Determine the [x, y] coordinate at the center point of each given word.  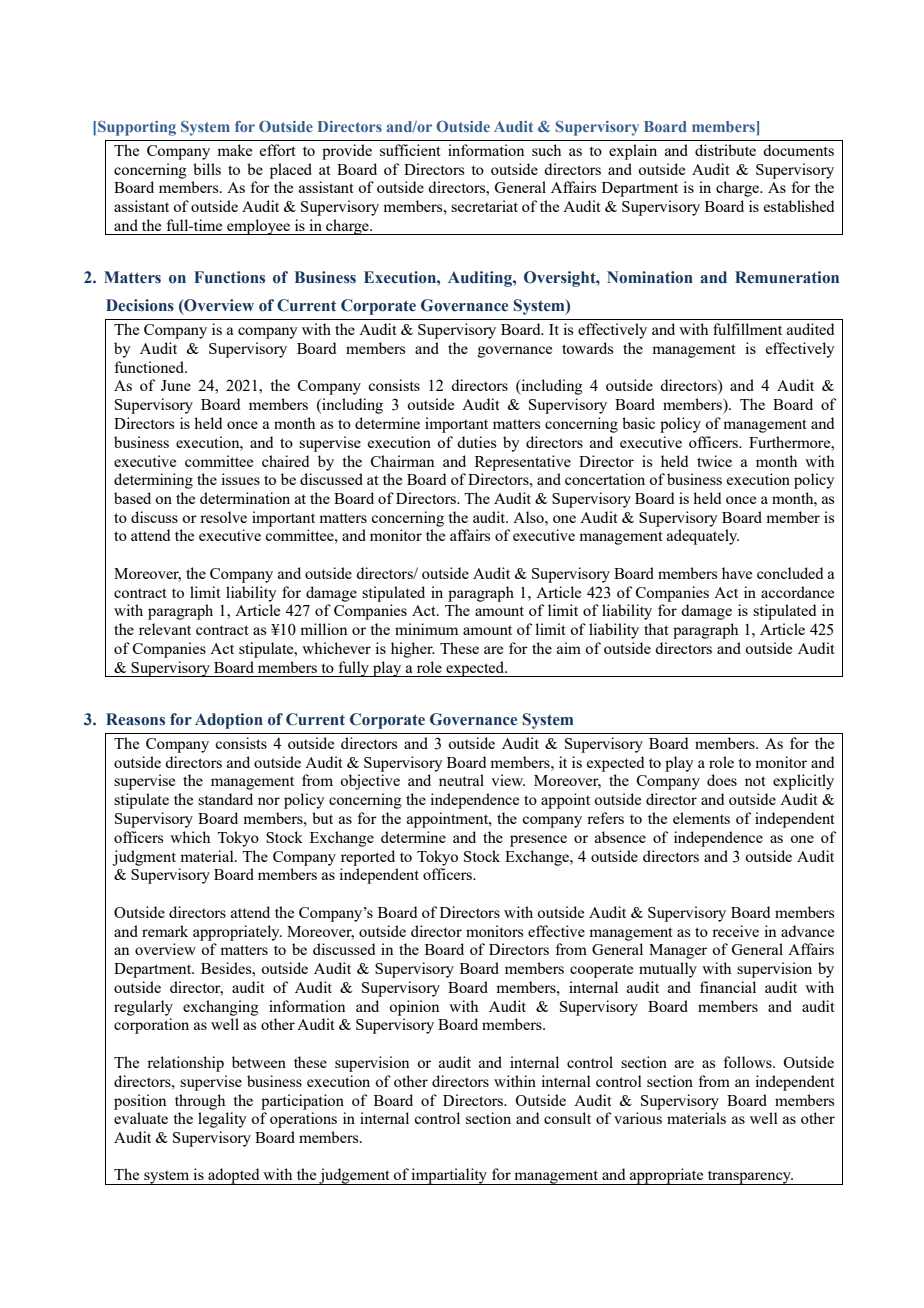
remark [165, 931]
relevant [165, 629]
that [656, 629]
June [176, 385]
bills [207, 169]
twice [714, 461]
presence [538, 841]
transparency [749, 1177]
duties [476, 442]
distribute [725, 150]
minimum [426, 629]
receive [735, 931]
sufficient [410, 150]
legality [222, 1120]
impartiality [450, 1176]
